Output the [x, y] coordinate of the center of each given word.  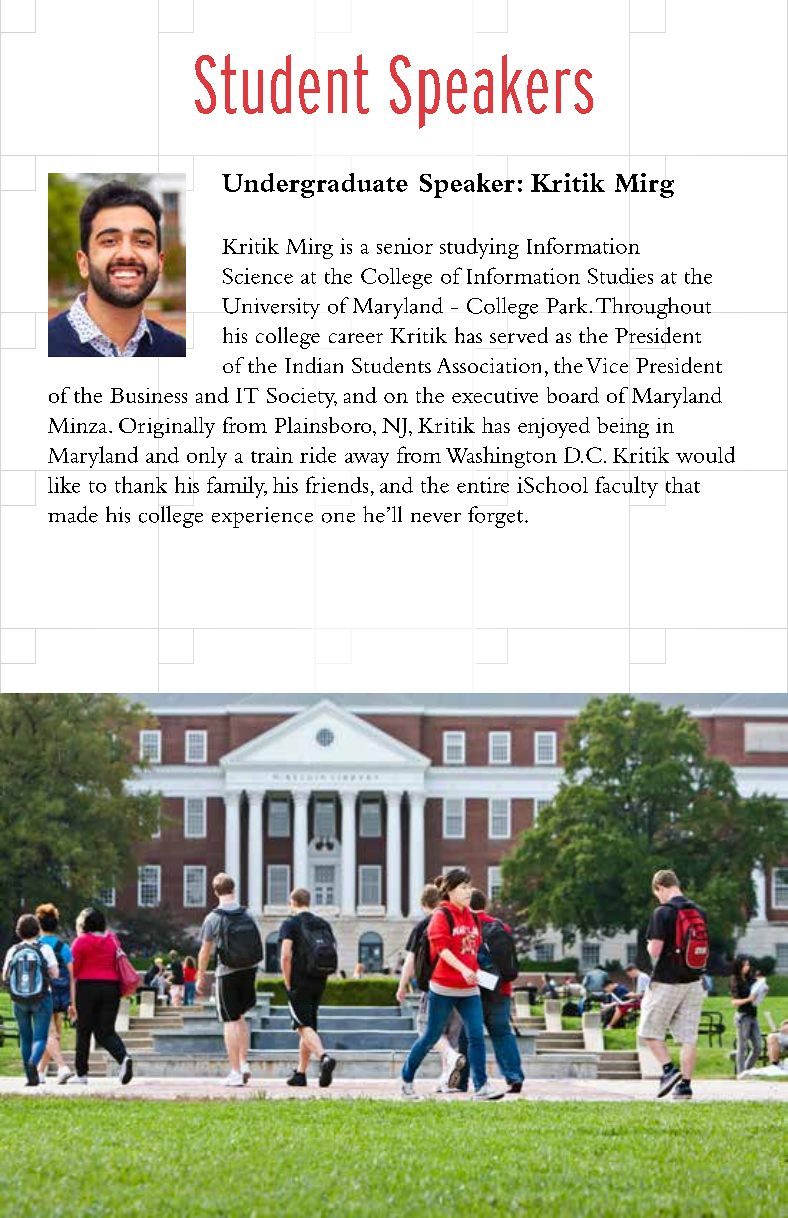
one [338, 518]
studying [479, 248]
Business [148, 395]
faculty [626, 487]
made [73, 514]
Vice [607, 365]
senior [405, 246]
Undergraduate [315, 185]
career [356, 338]
